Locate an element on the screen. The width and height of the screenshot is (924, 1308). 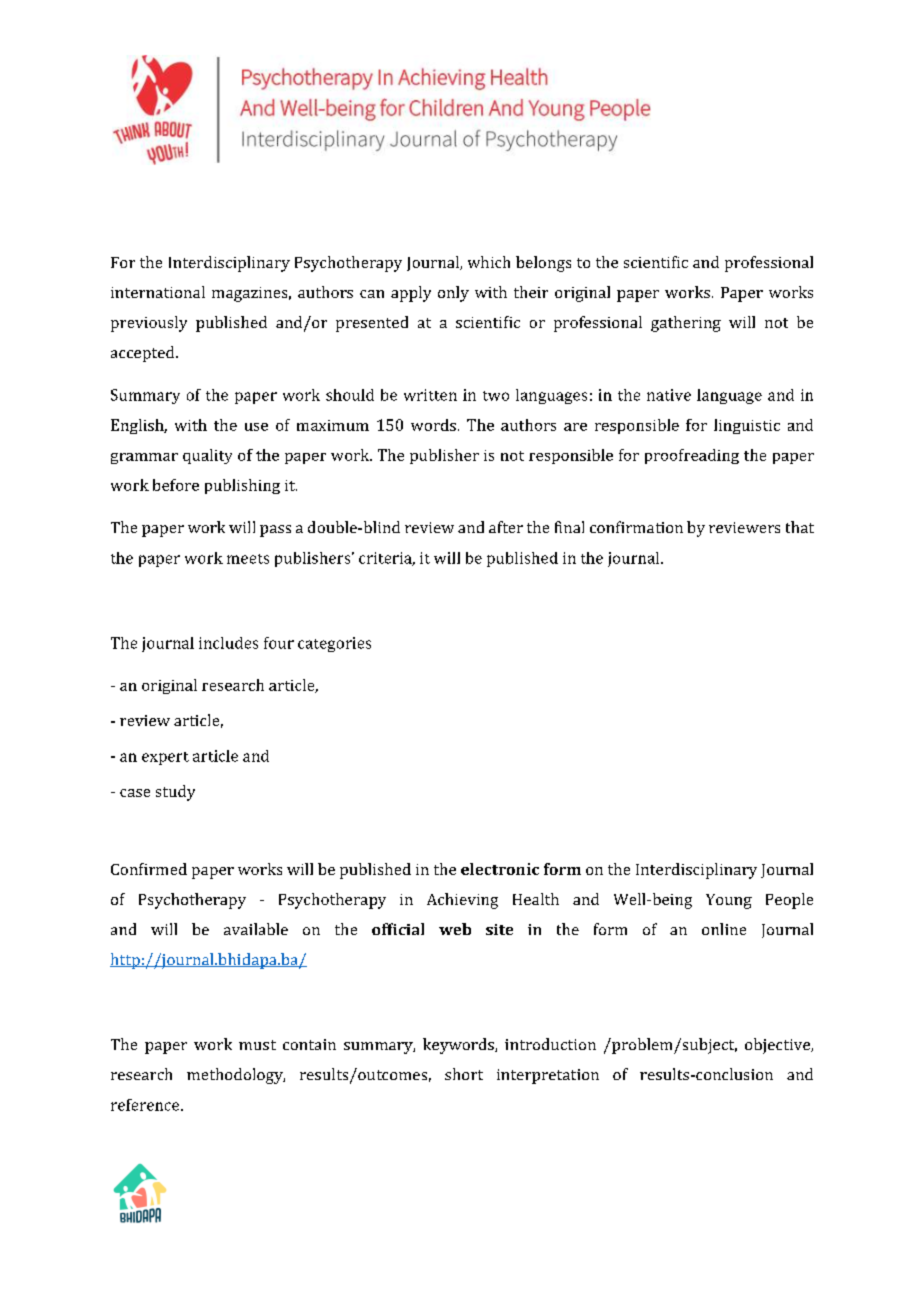
Confirmed is located at coordinates (149, 869).
